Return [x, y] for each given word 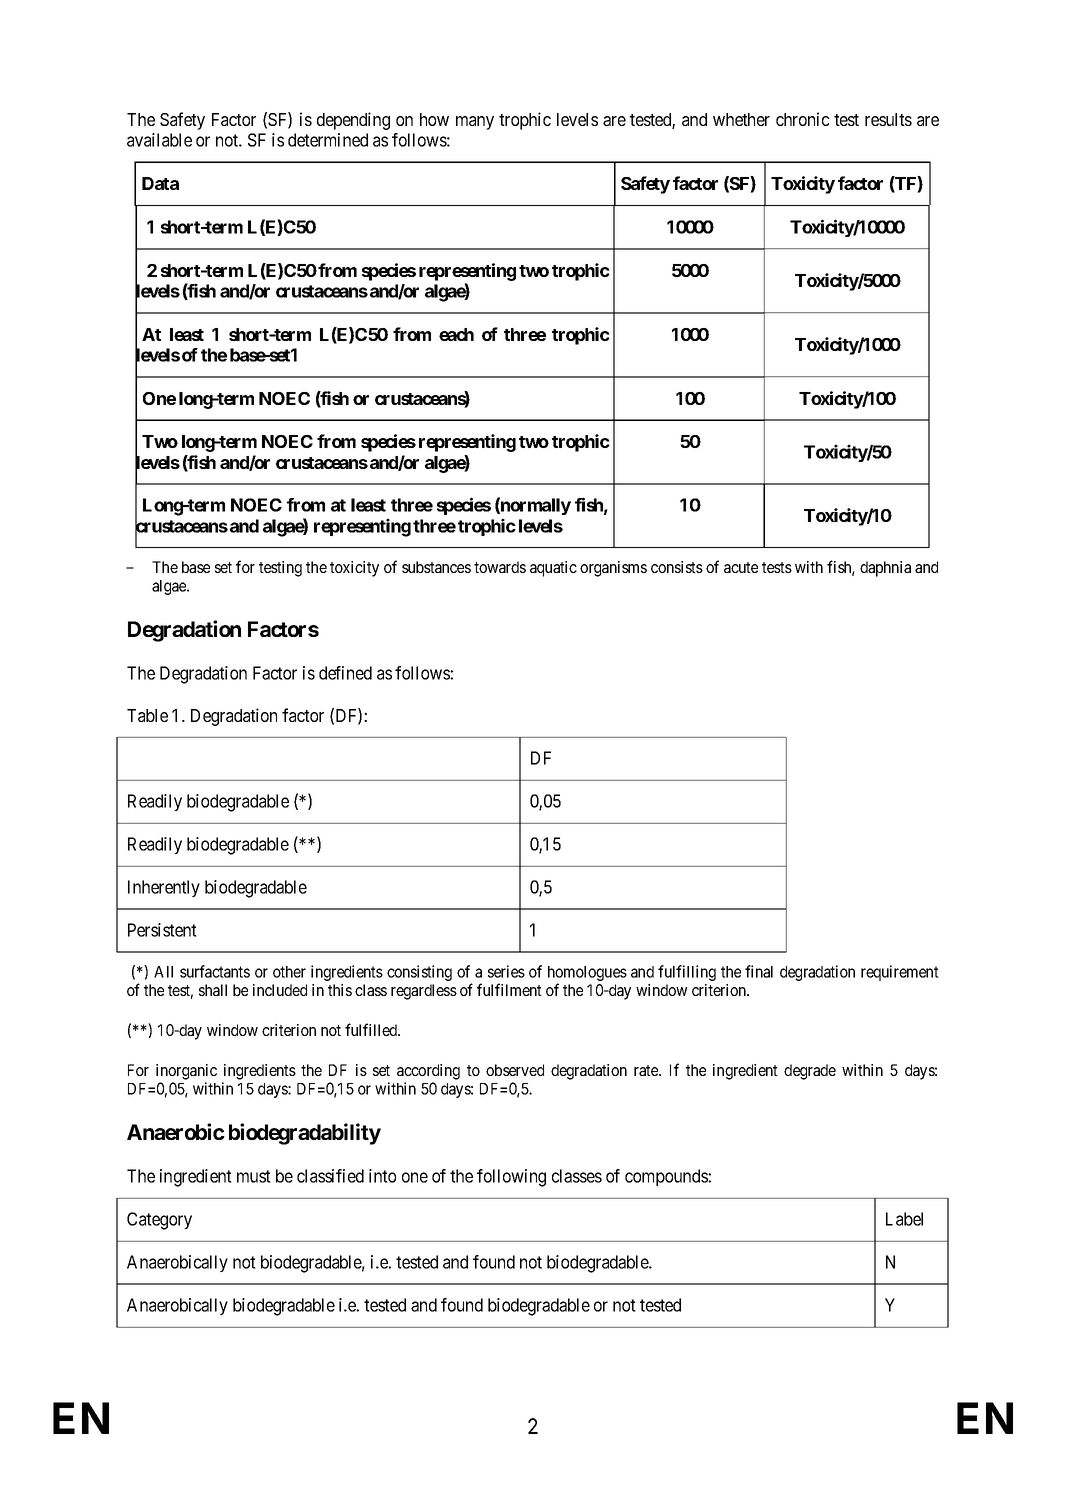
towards [500, 567]
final [759, 971]
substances [436, 567]
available [159, 140]
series [506, 971]
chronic [803, 119]
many [475, 123]
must [254, 1176]
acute [741, 567]
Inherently [164, 888]
